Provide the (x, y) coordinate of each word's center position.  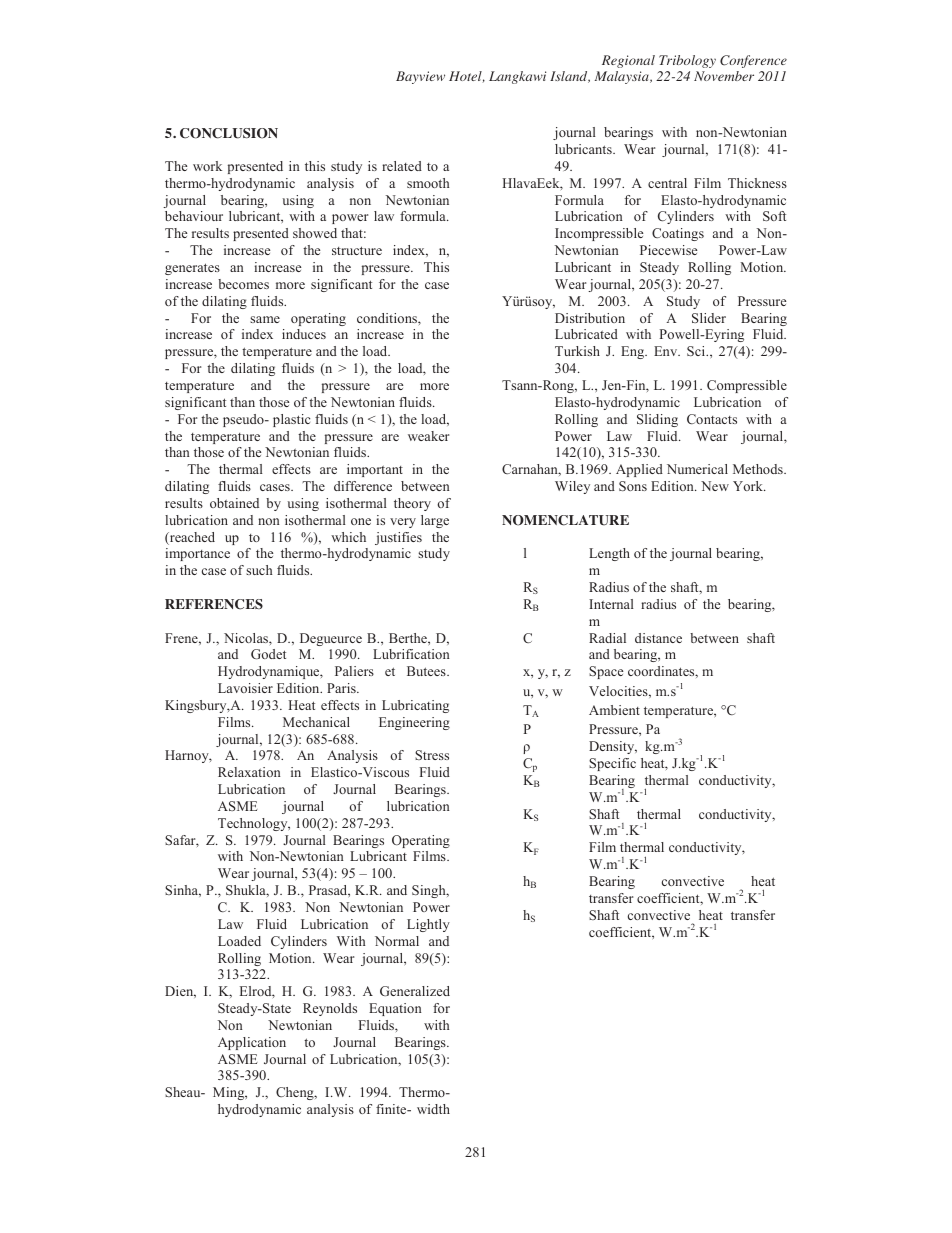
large (435, 521)
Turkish (577, 351)
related (402, 166)
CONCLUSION (229, 133)
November (724, 76)
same (265, 319)
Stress (432, 755)
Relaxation (249, 772)
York (749, 486)
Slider (709, 318)
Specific (612, 764)
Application (252, 1043)
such (259, 570)
